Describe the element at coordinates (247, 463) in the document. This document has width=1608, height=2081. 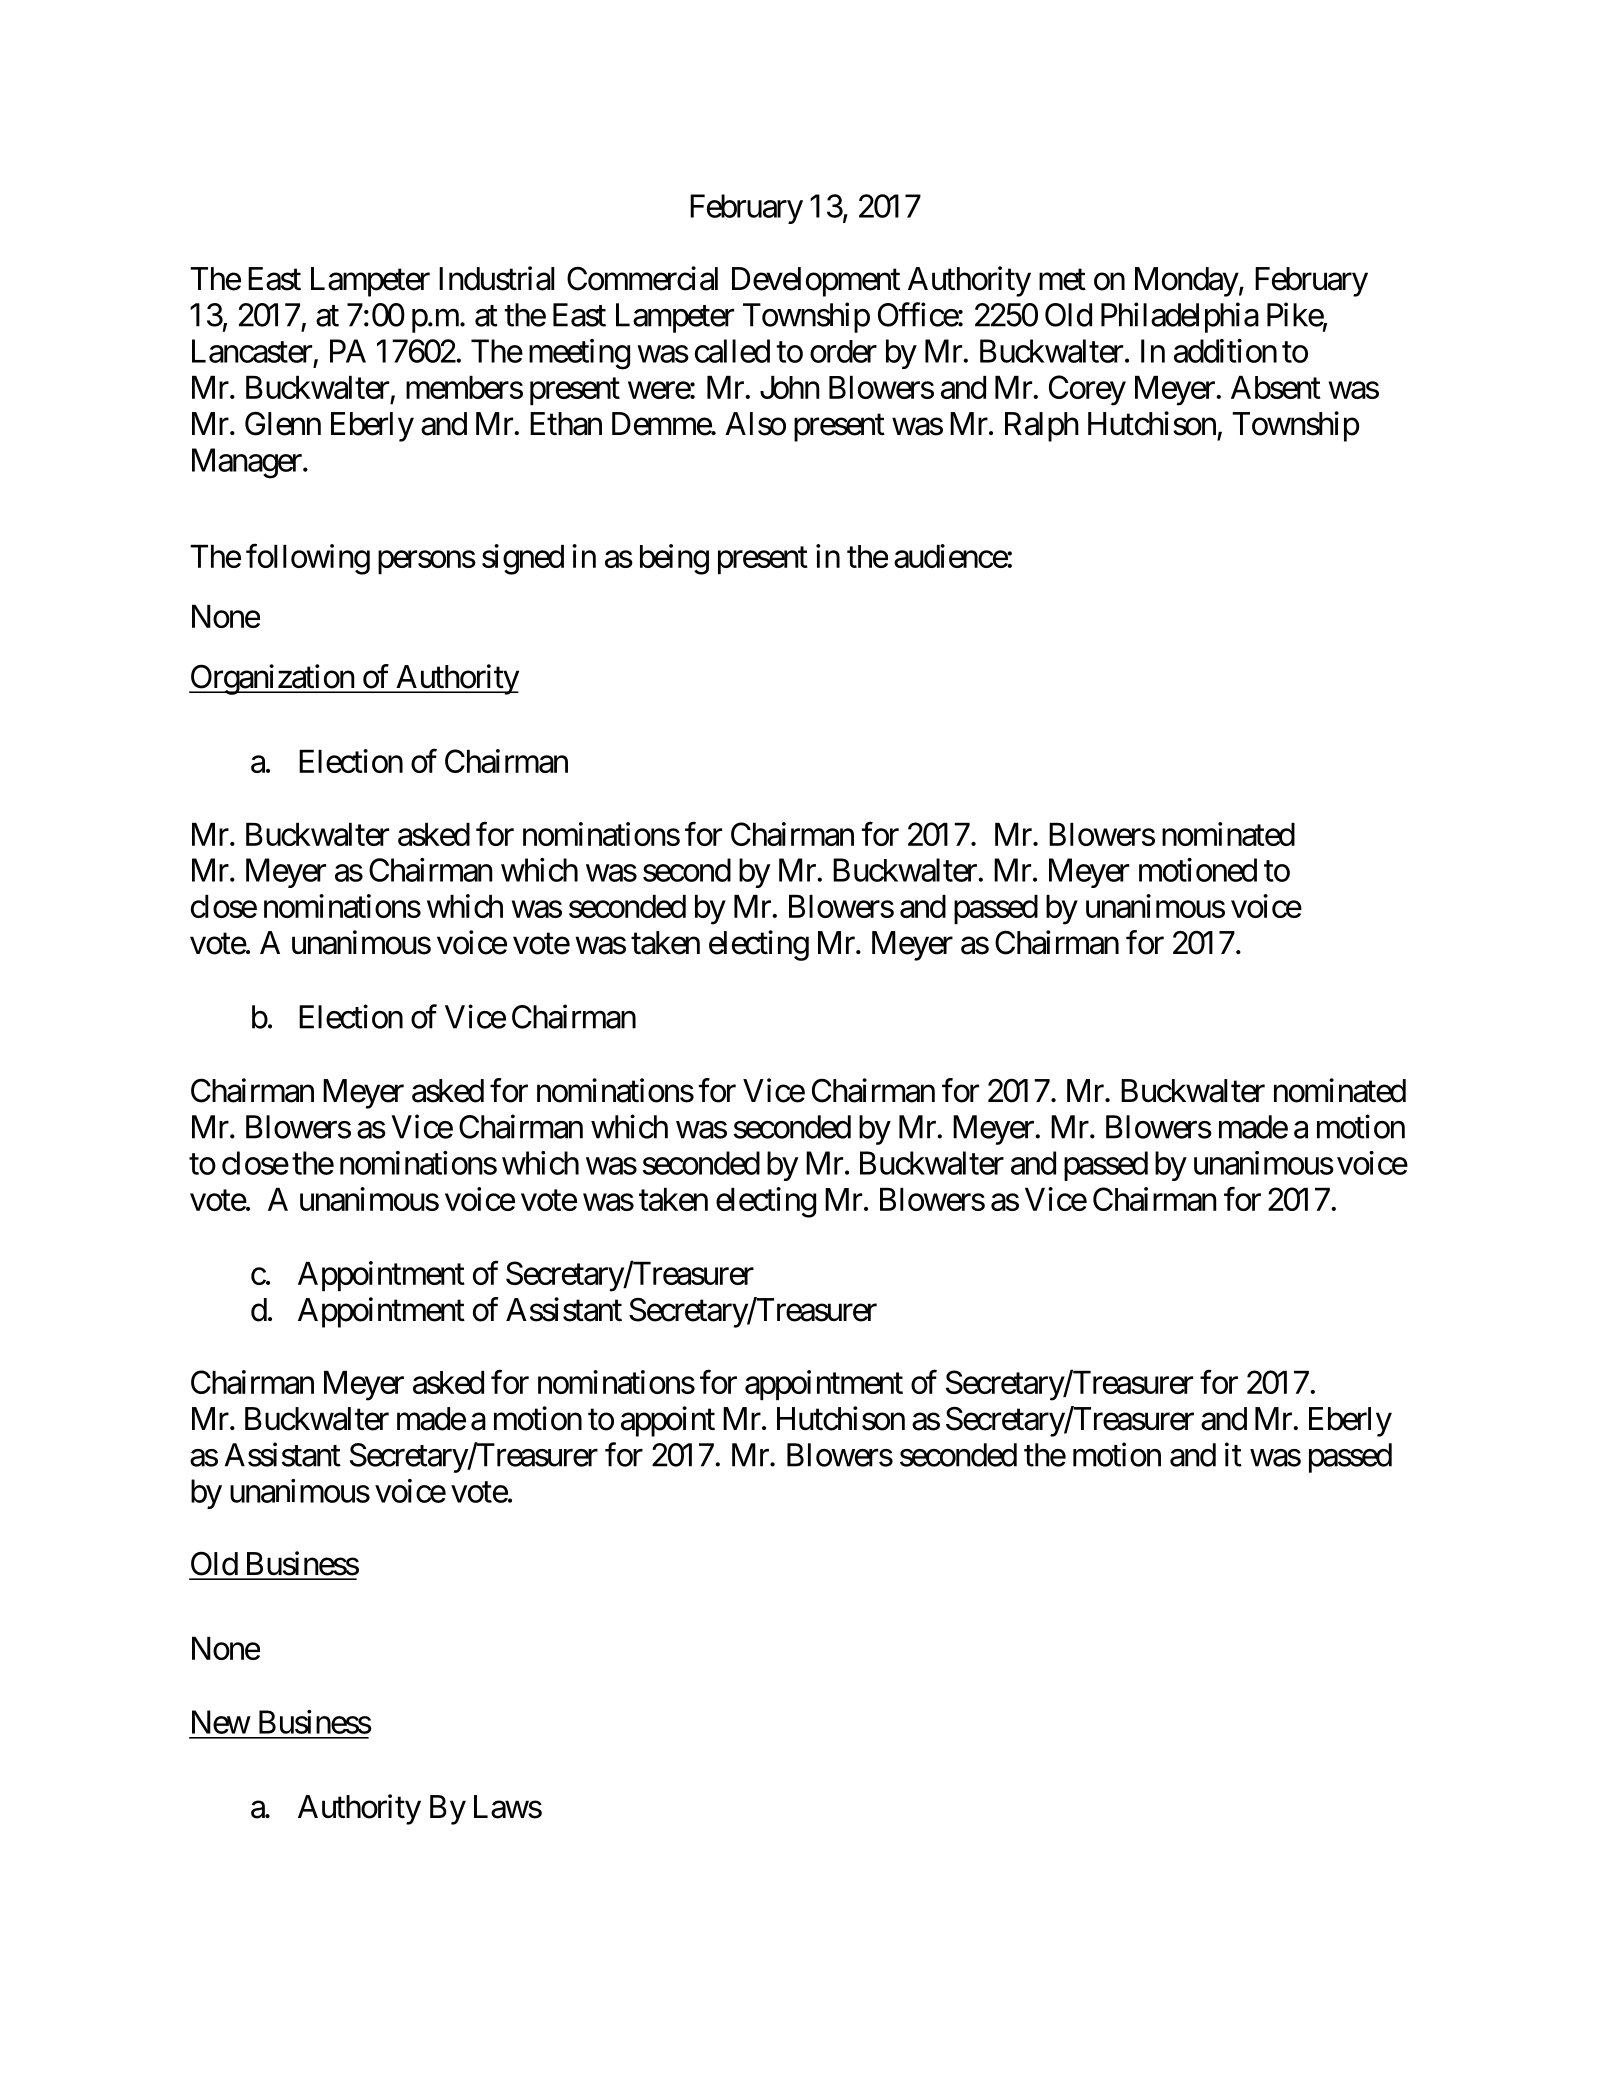
I see `Manager` at that location.
